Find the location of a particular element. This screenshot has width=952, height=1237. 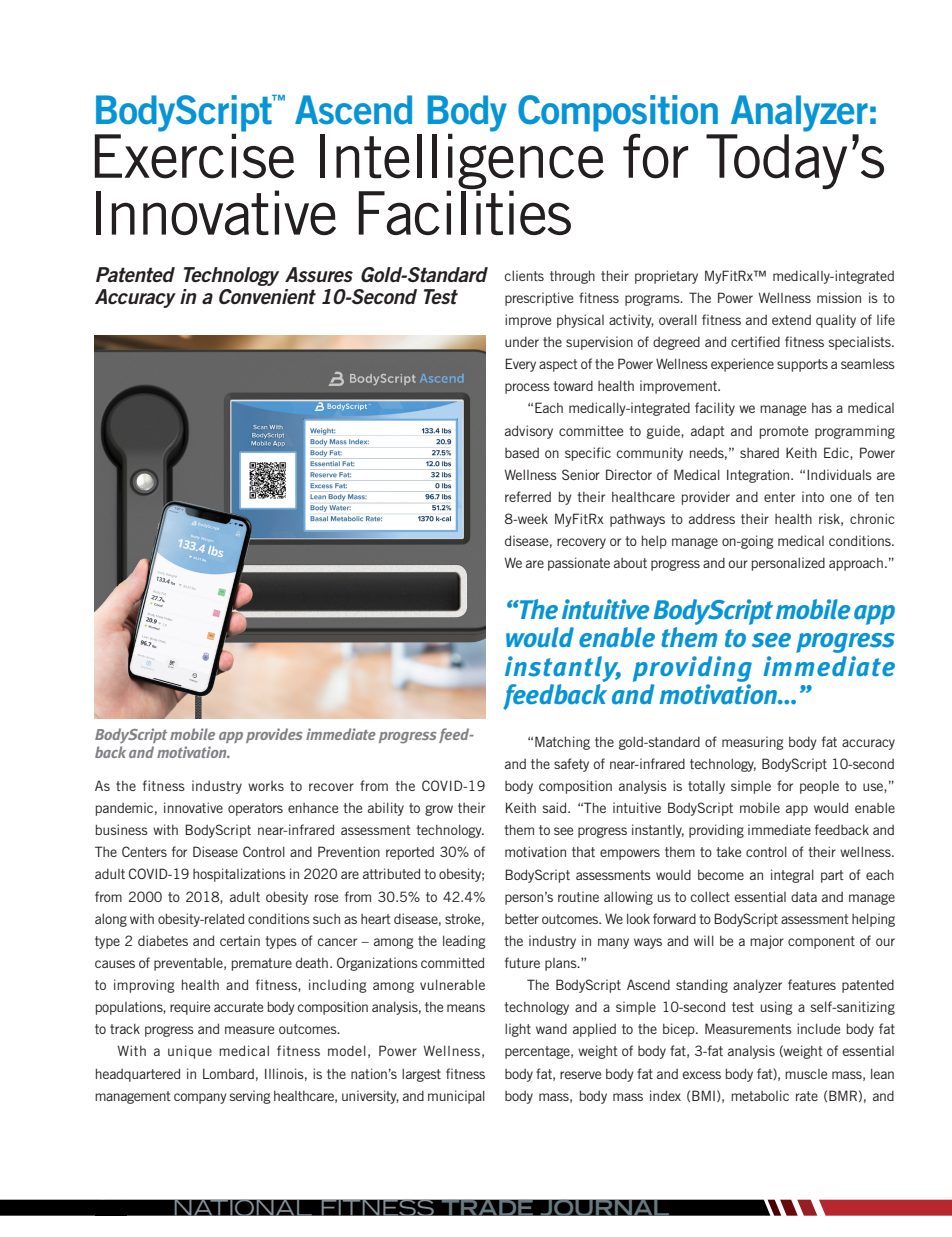

Lombard is located at coordinates (228, 1073).
